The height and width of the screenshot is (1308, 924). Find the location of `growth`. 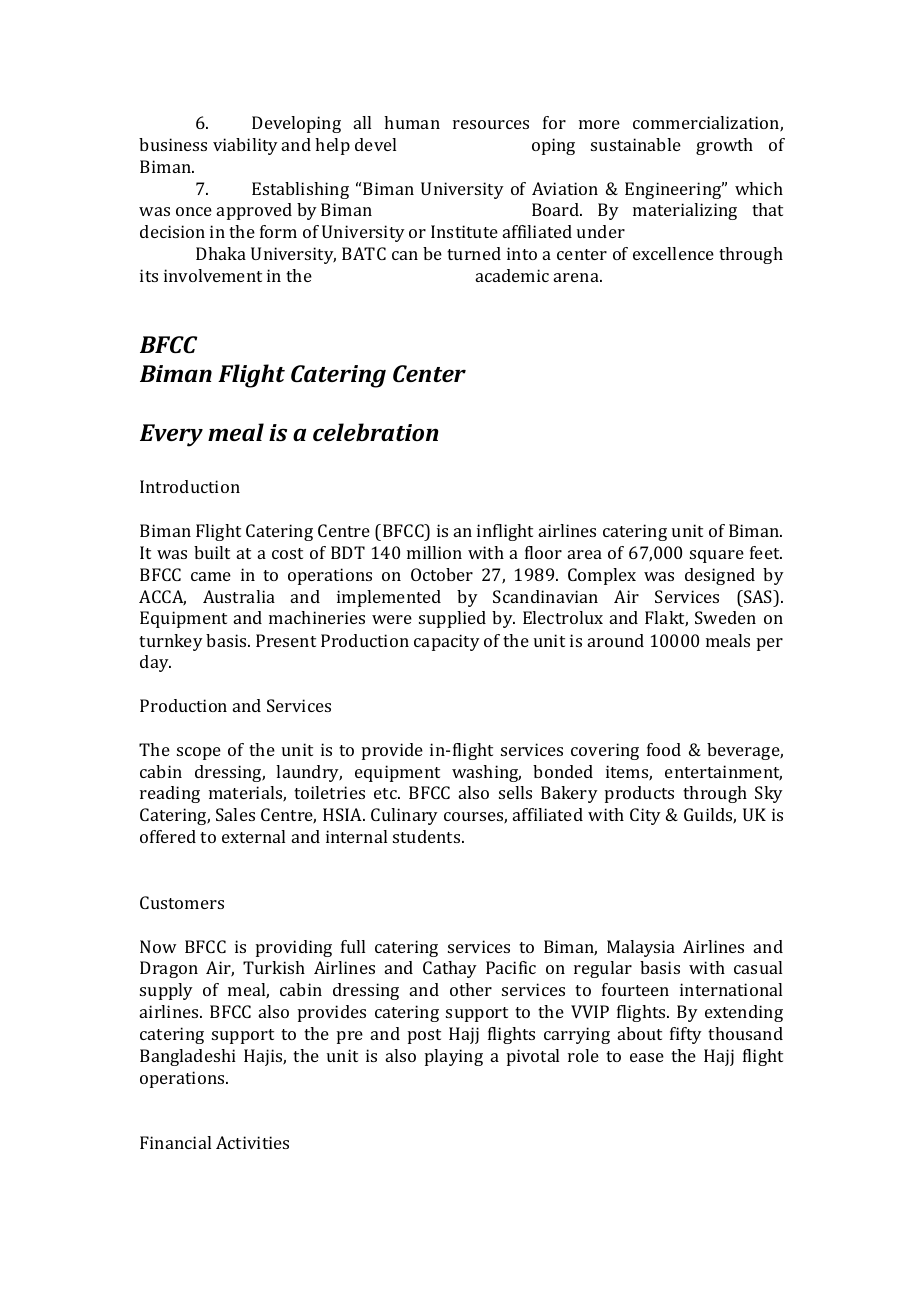

growth is located at coordinates (724, 146).
